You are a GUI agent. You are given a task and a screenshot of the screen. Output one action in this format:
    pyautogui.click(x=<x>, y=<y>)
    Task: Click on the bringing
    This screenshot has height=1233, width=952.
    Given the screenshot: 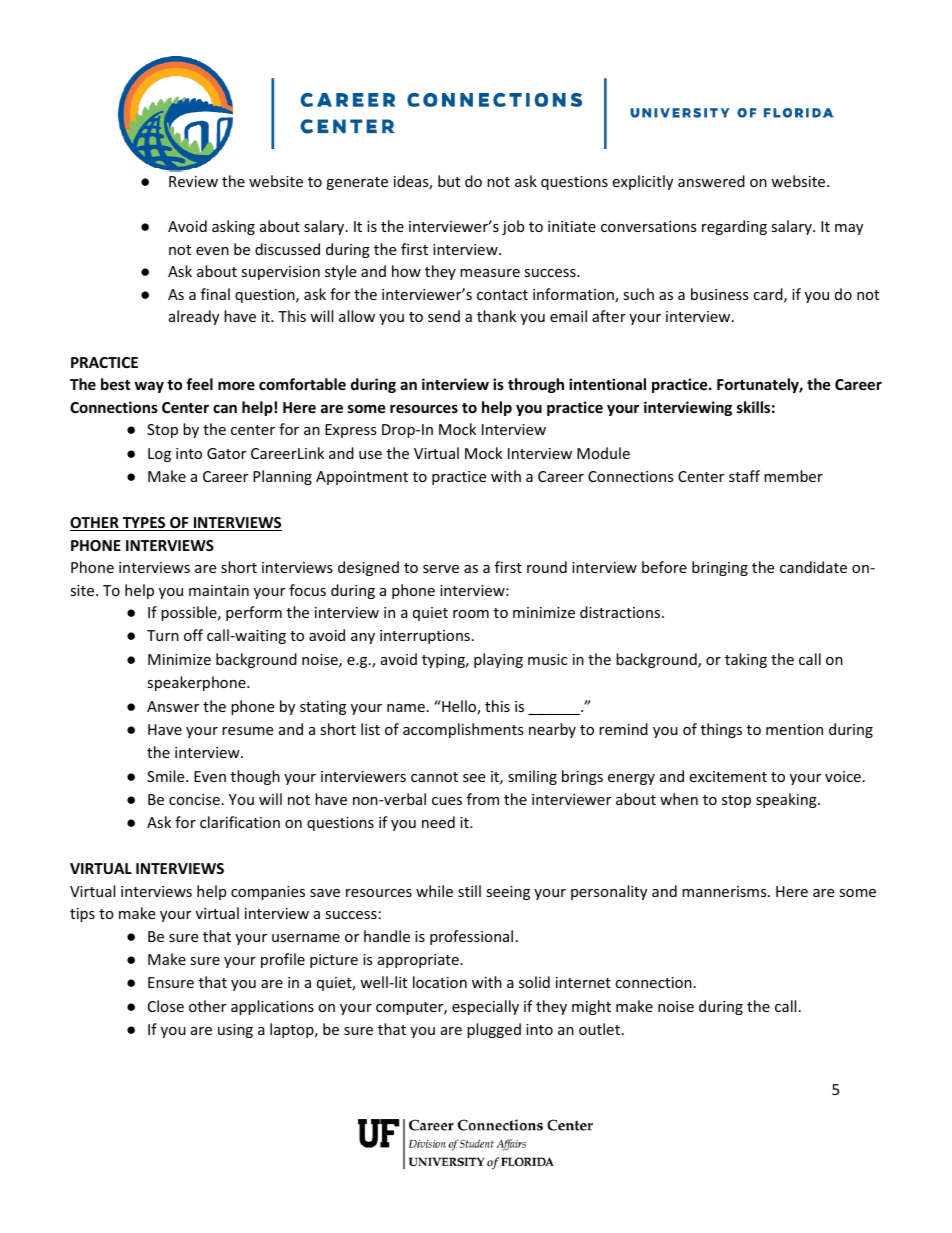 What is the action you would take?
    pyautogui.click(x=720, y=568)
